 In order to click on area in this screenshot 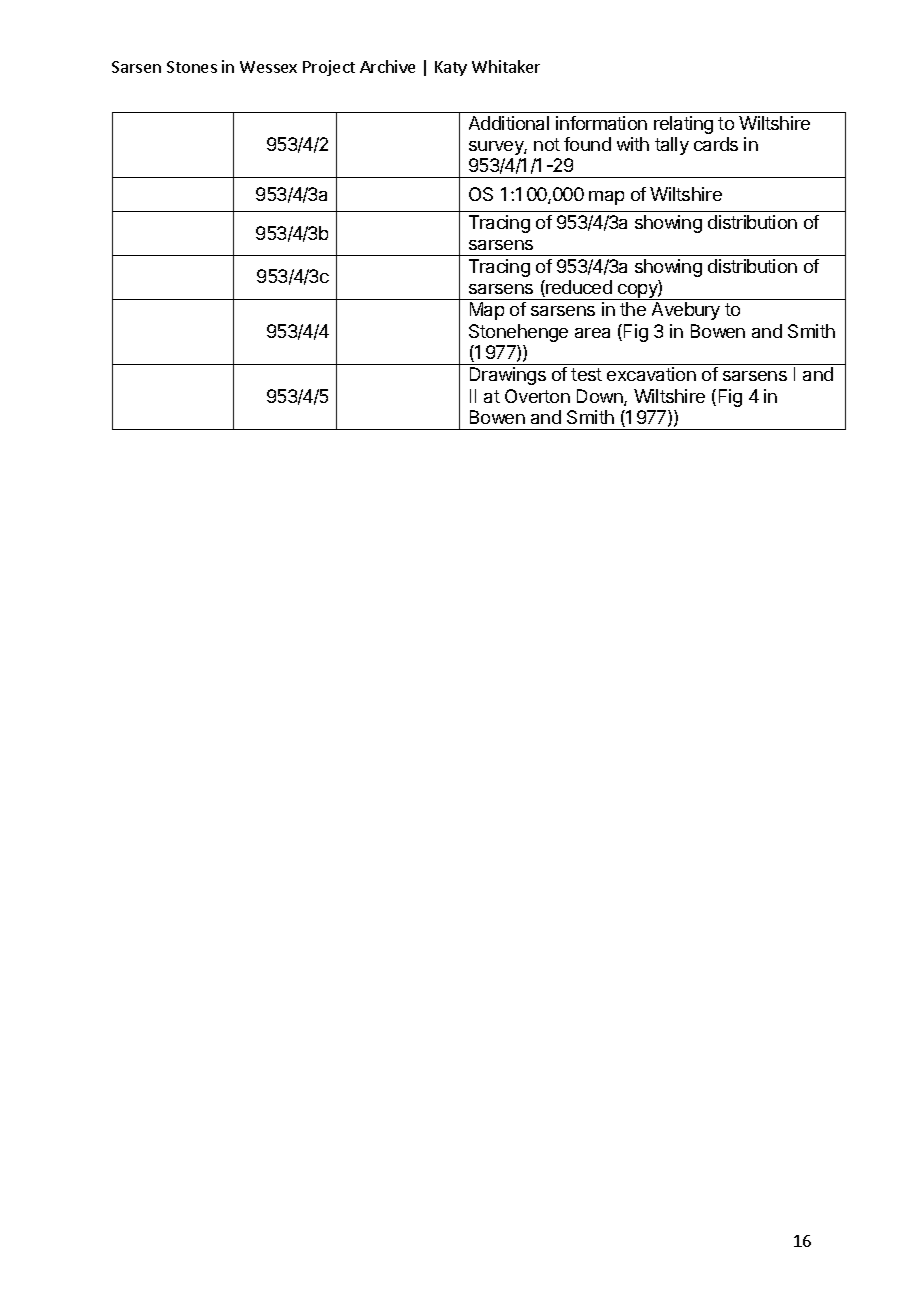, I will do `click(592, 333)`.
